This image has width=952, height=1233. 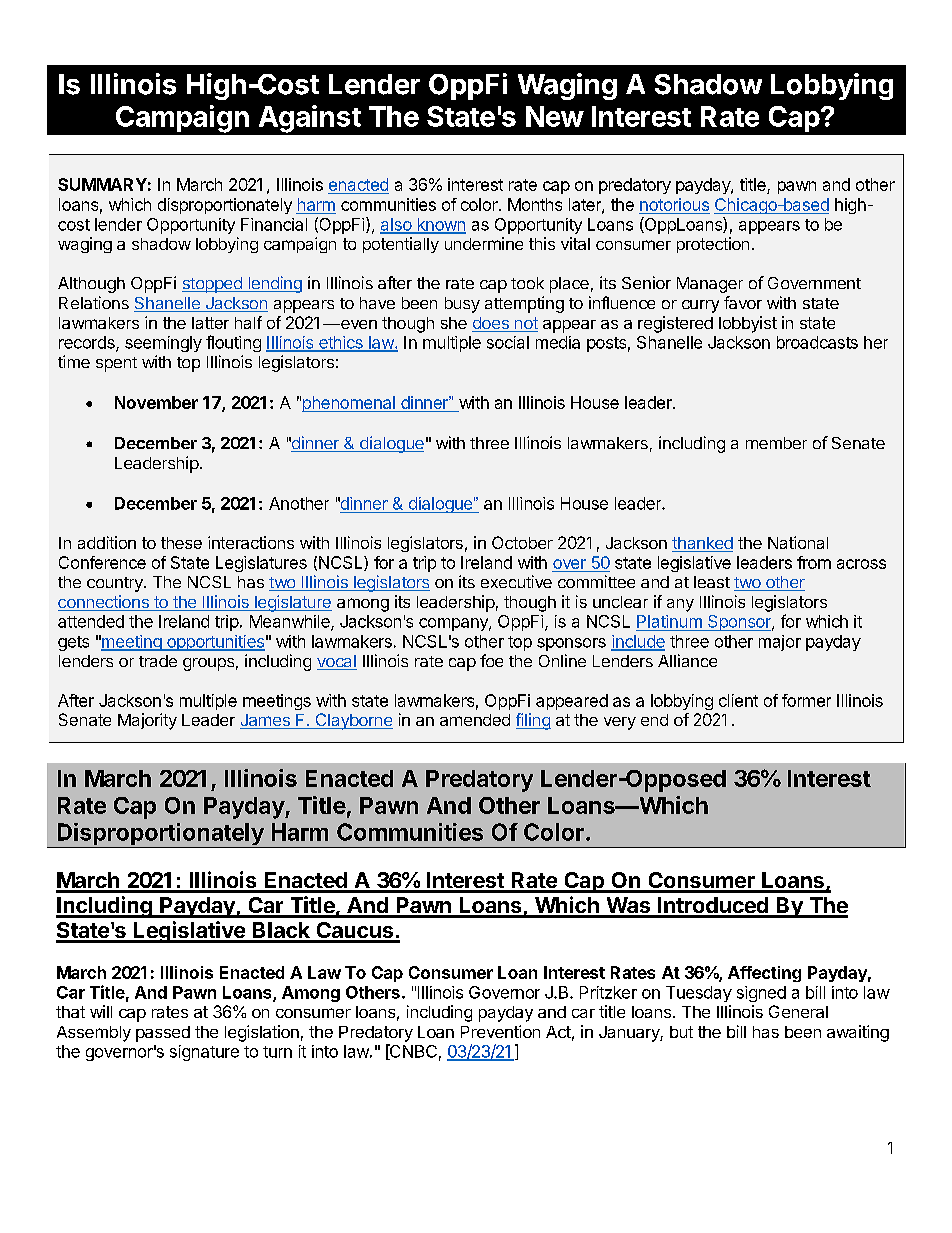 I want to click on seemingly, so click(x=163, y=344).
